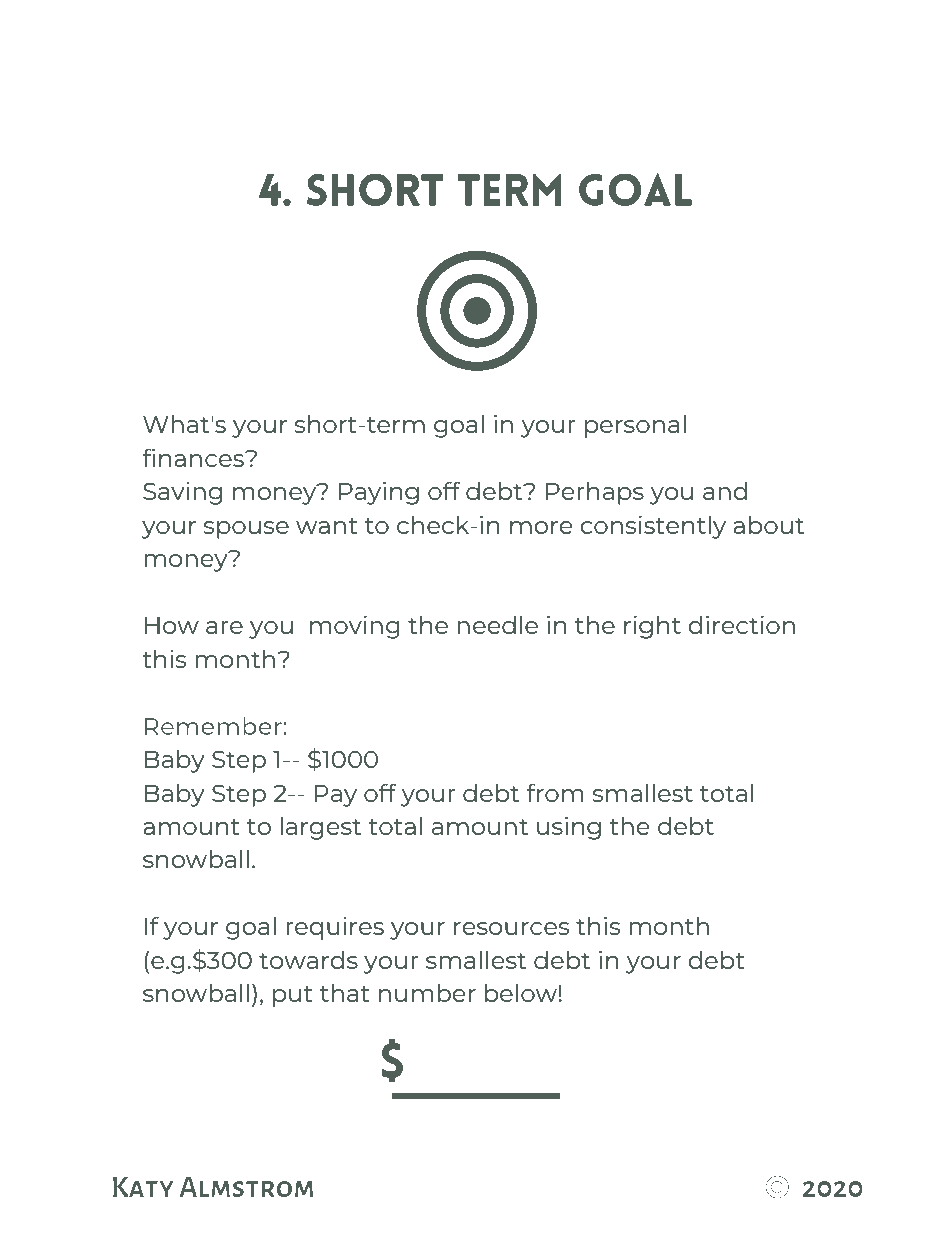 The image size is (952, 1233). Describe the element at coordinates (143, 1186) in the screenshot. I see `Katy` at that location.
